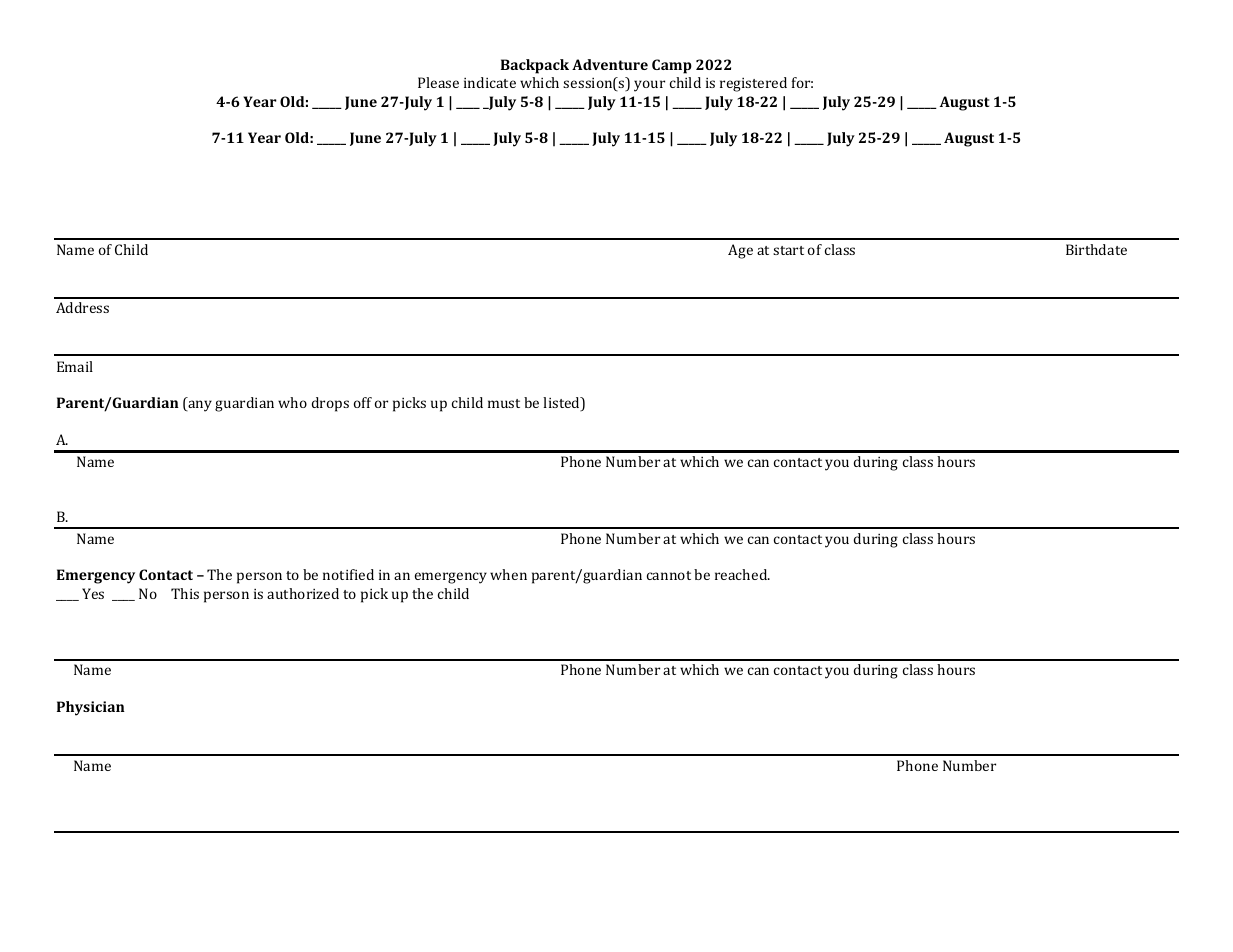 The image size is (1233, 952). Describe the element at coordinates (742, 574) in the screenshot. I see `reached` at that location.
